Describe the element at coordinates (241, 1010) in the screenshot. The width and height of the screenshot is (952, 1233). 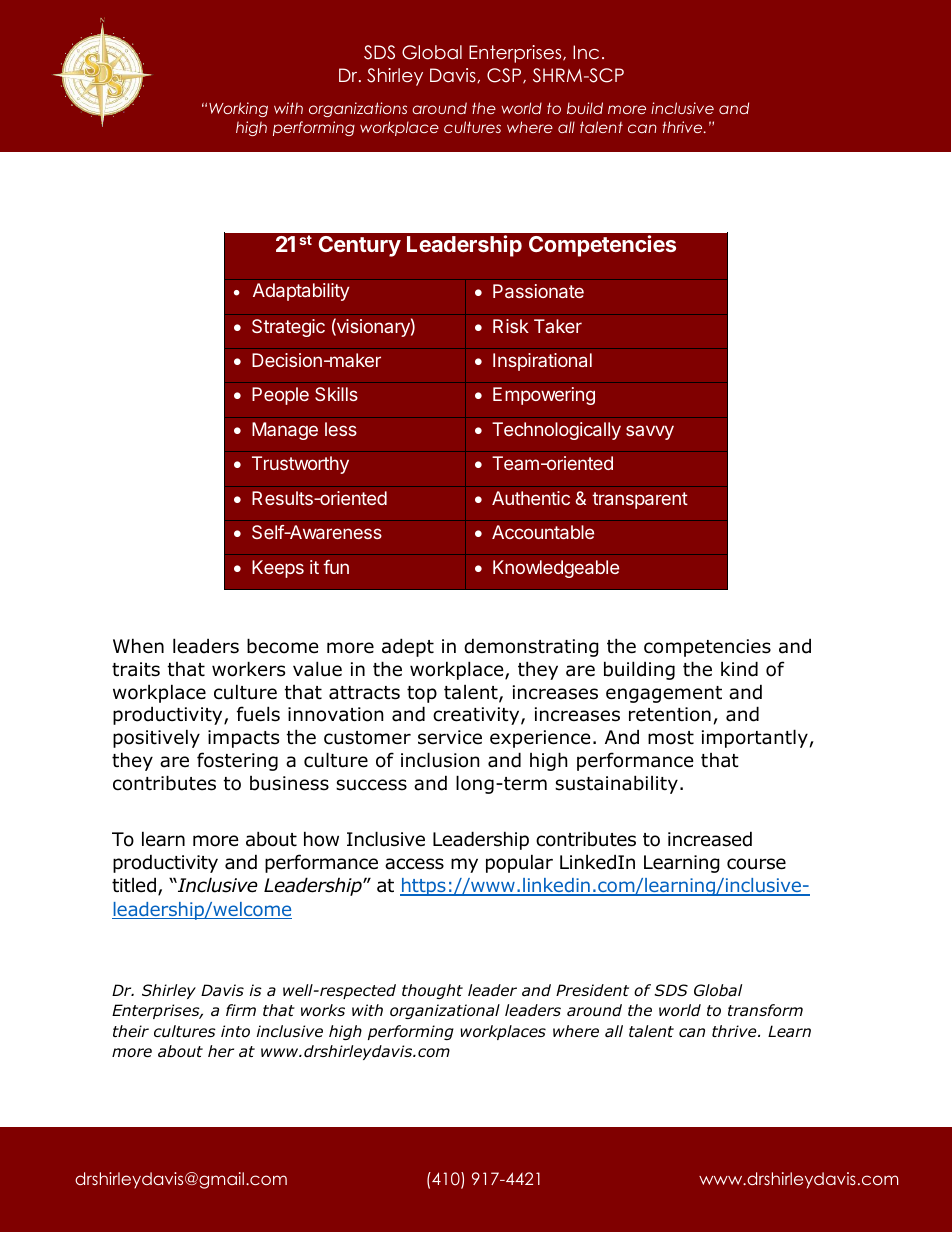
I see `firm` at that location.
